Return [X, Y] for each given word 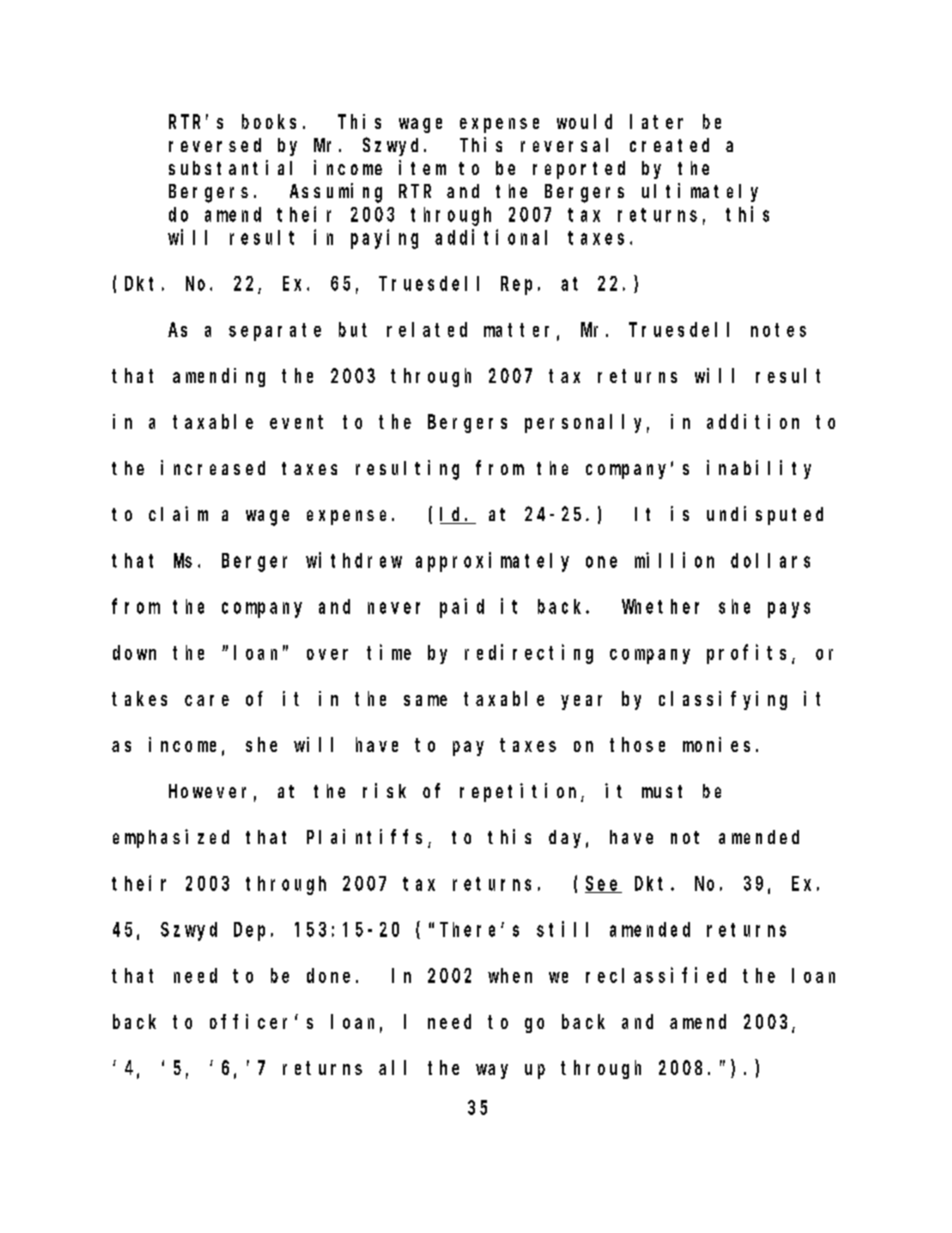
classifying [723, 700]
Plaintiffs [368, 838]
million [674, 560]
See [603, 884]
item [422, 167]
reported [579, 170]
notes [778, 330]
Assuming [336, 193]
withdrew [354, 560]
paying [384, 239]
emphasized [171, 838]
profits [746, 654]
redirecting [529, 654]
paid [462, 608]
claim [178, 513]
